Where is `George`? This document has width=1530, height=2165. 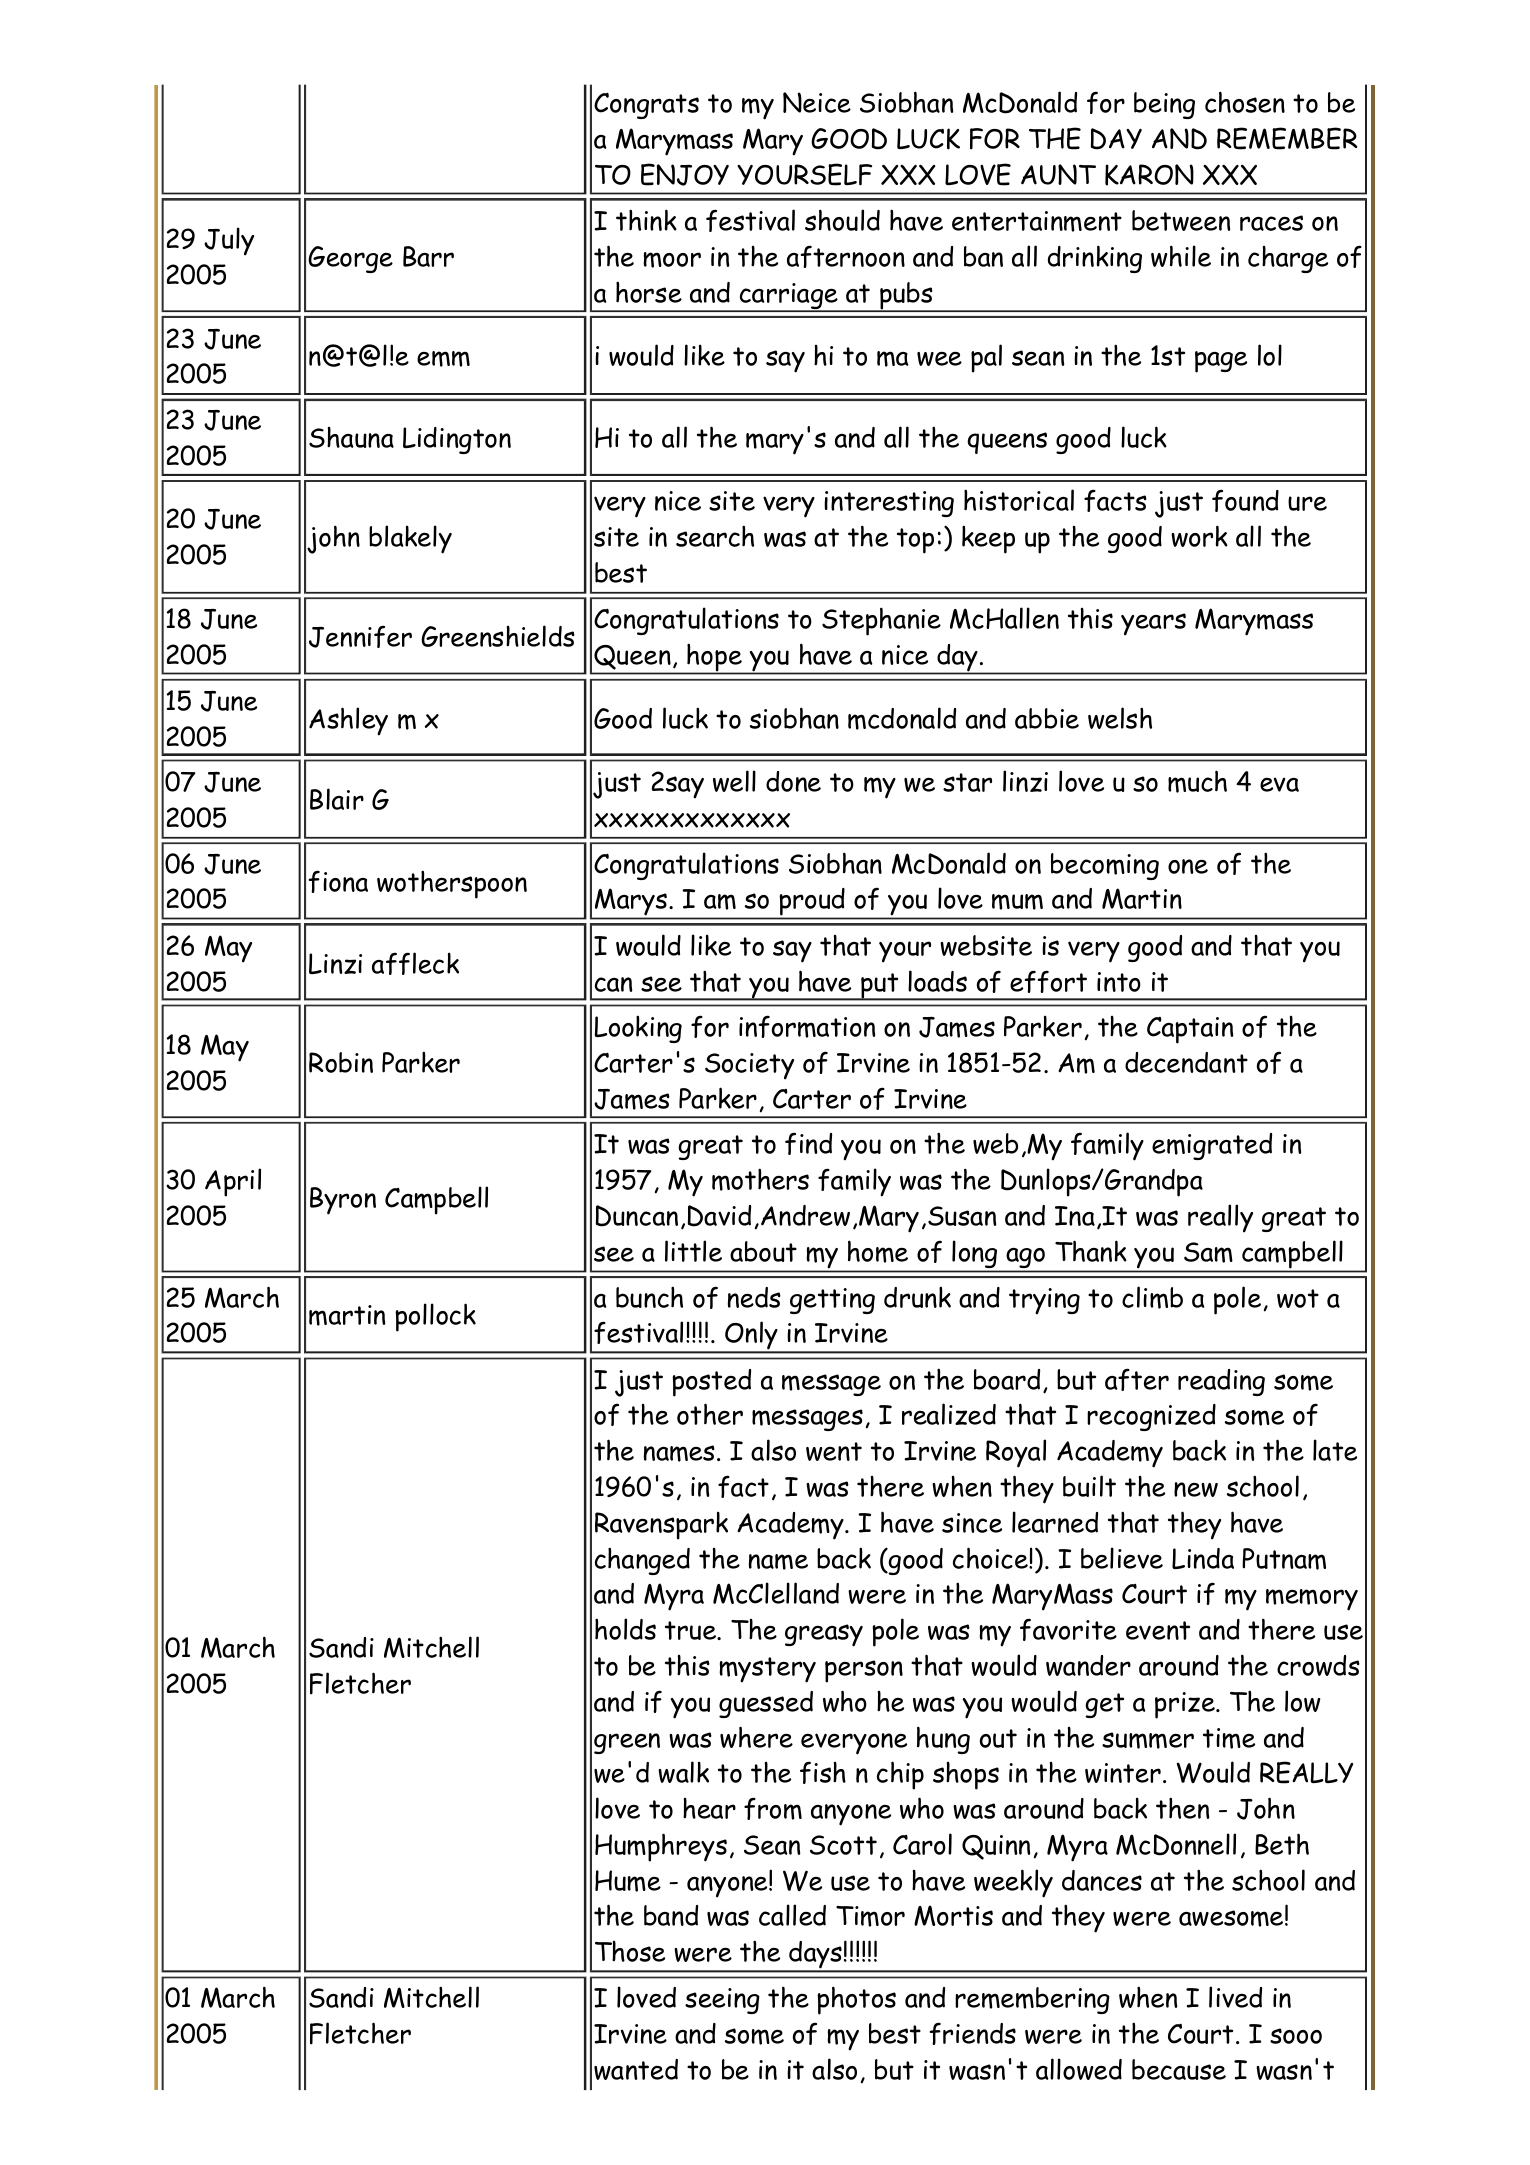
George is located at coordinates (350, 259).
